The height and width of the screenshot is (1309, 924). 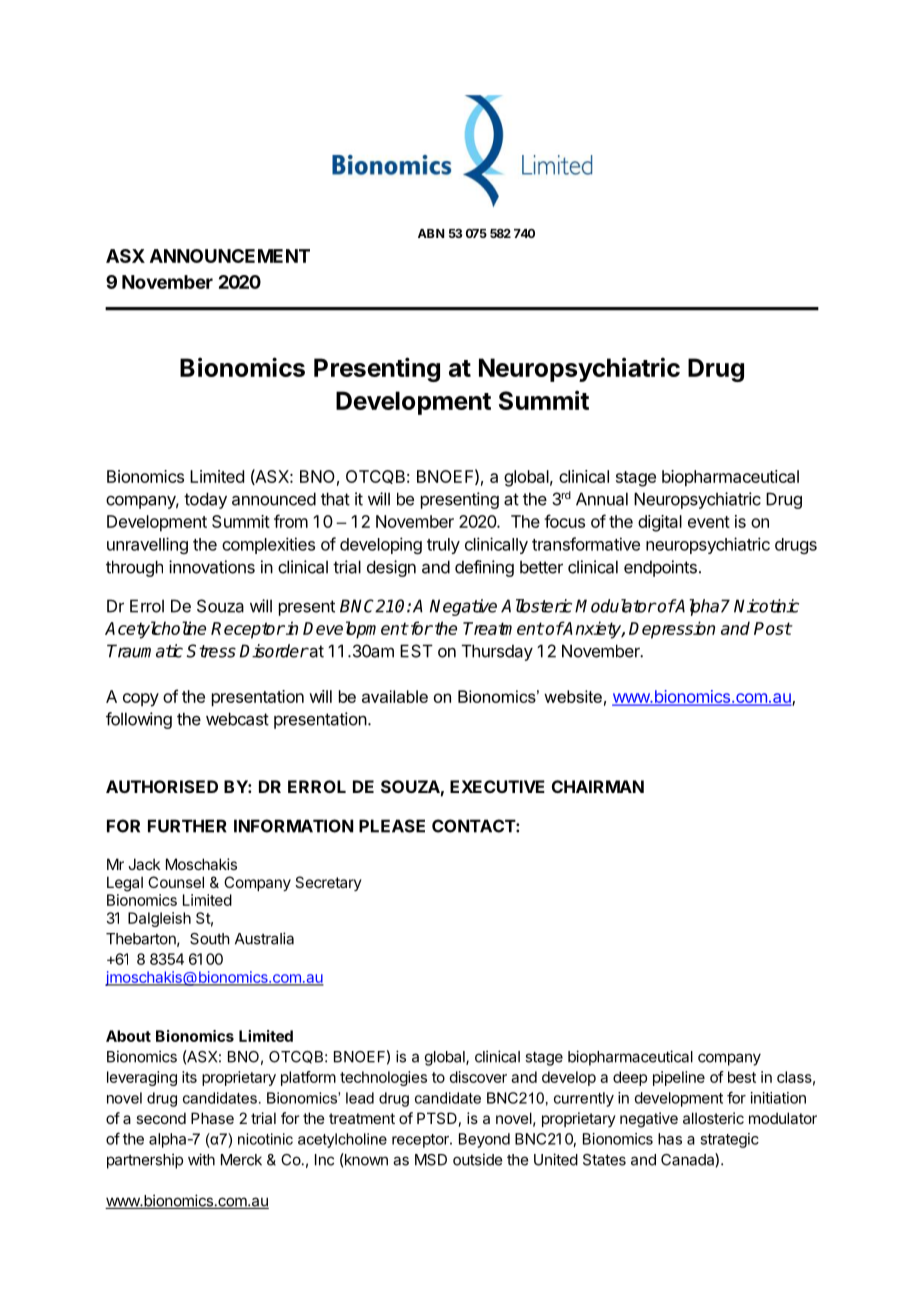 I want to click on strategic, so click(x=729, y=1140).
